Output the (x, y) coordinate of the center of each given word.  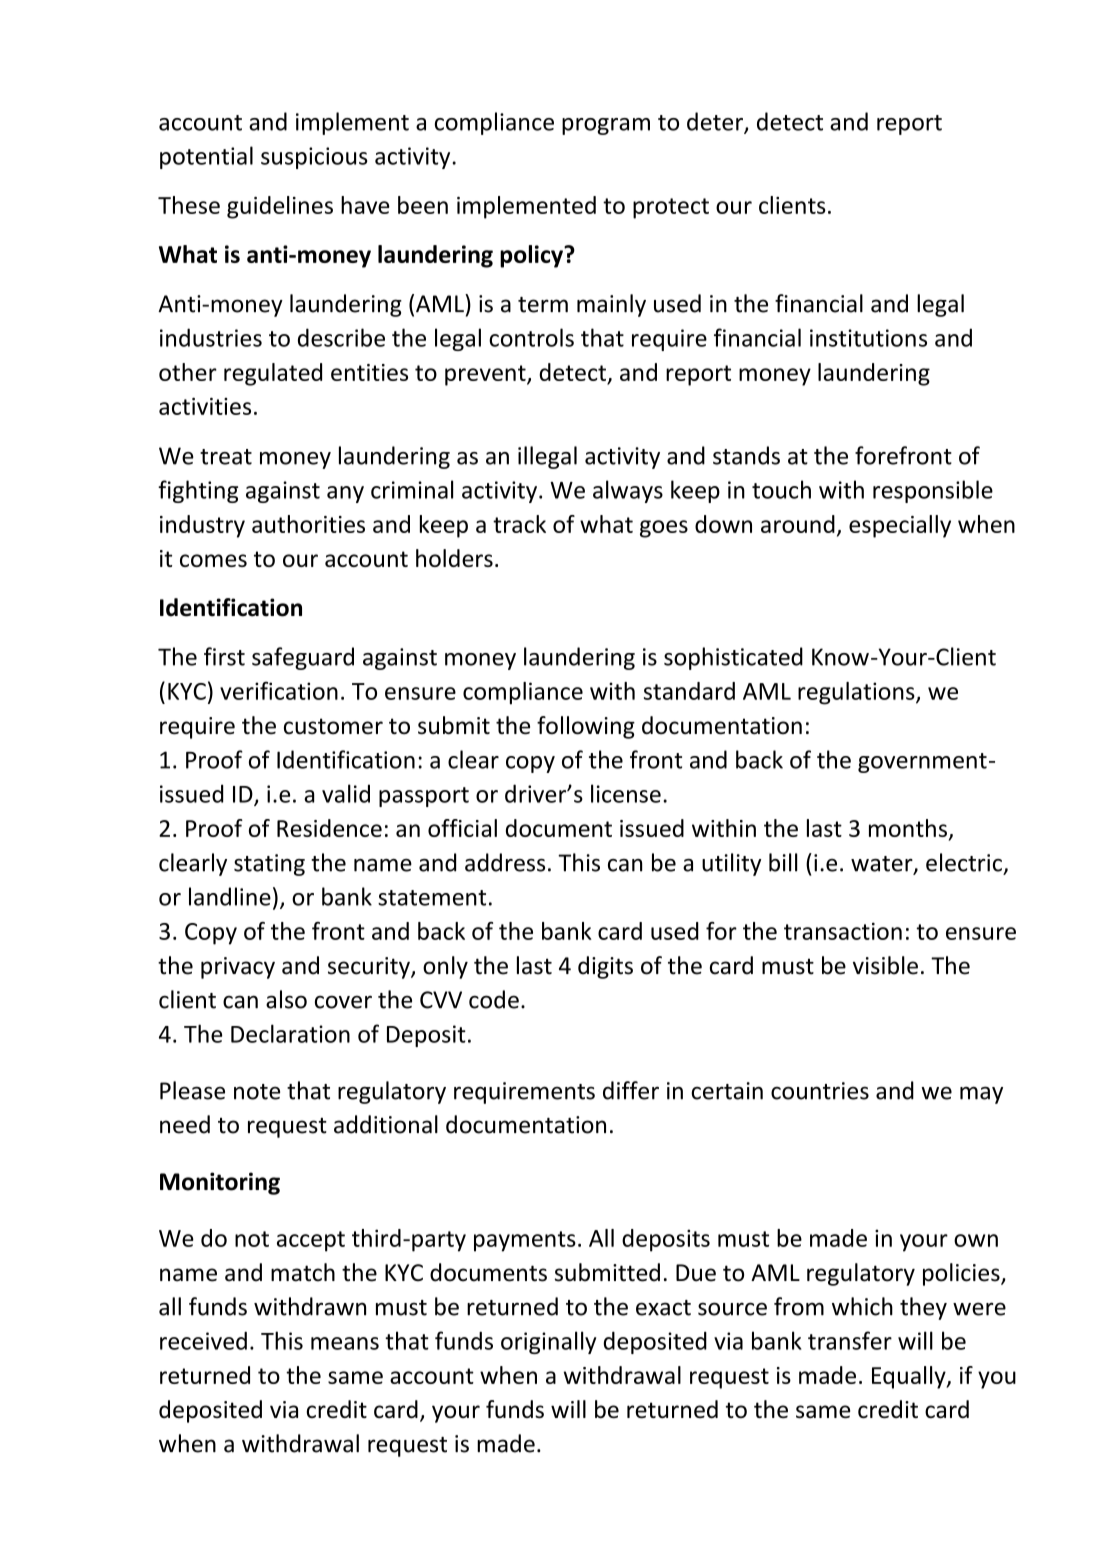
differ (631, 1090)
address (505, 862)
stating (269, 865)
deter (716, 122)
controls (531, 337)
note (257, 1092)
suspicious (314, 158)
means (345, 1343)
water (883, 865)
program (606, 126)
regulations (857, 693)
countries (820, 1091)
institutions (868, 338)
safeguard (303, 658)
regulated (273, 374)
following (586, 727)
